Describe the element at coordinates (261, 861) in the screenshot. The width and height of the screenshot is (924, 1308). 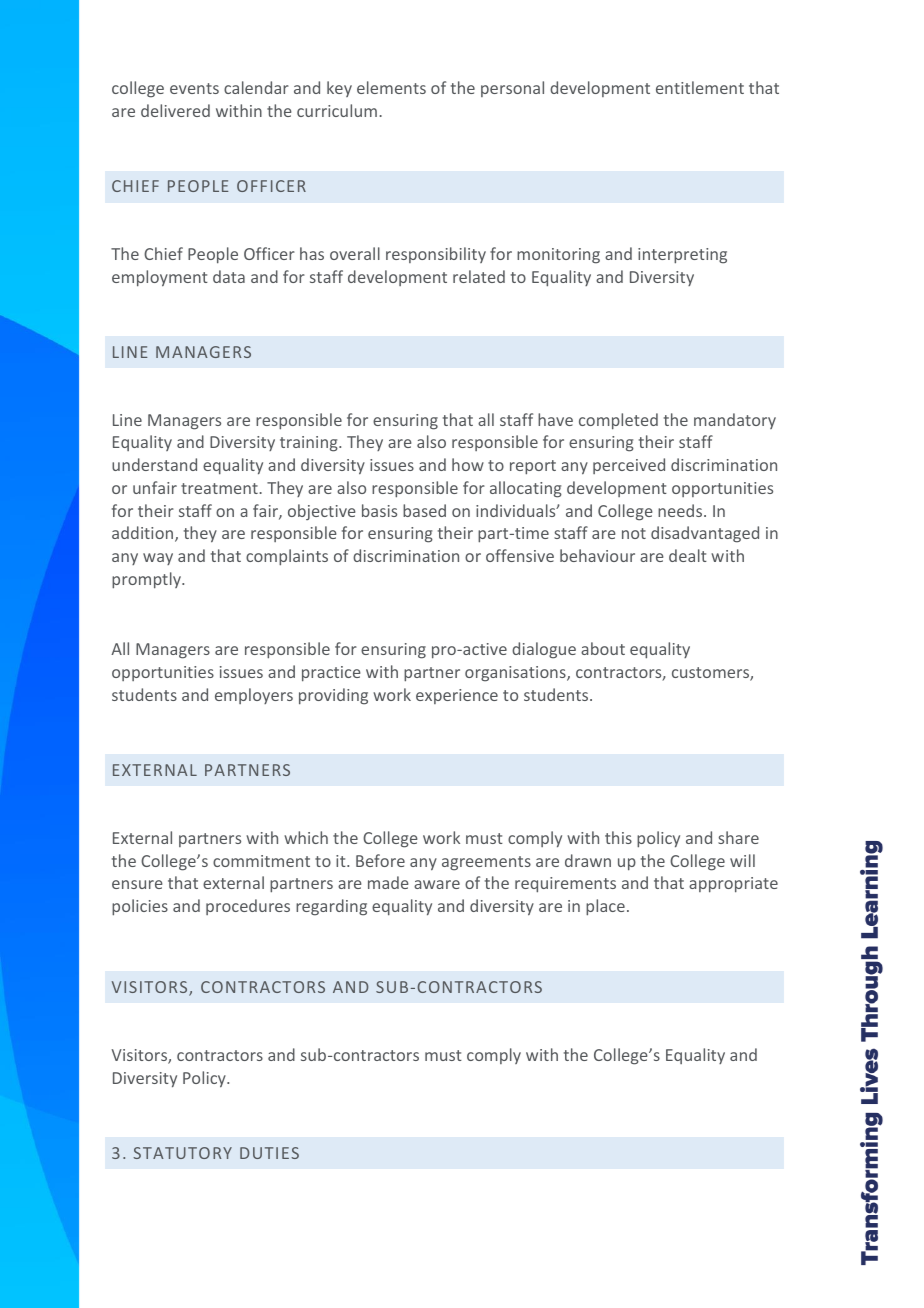
I see `commitment` at that location.
